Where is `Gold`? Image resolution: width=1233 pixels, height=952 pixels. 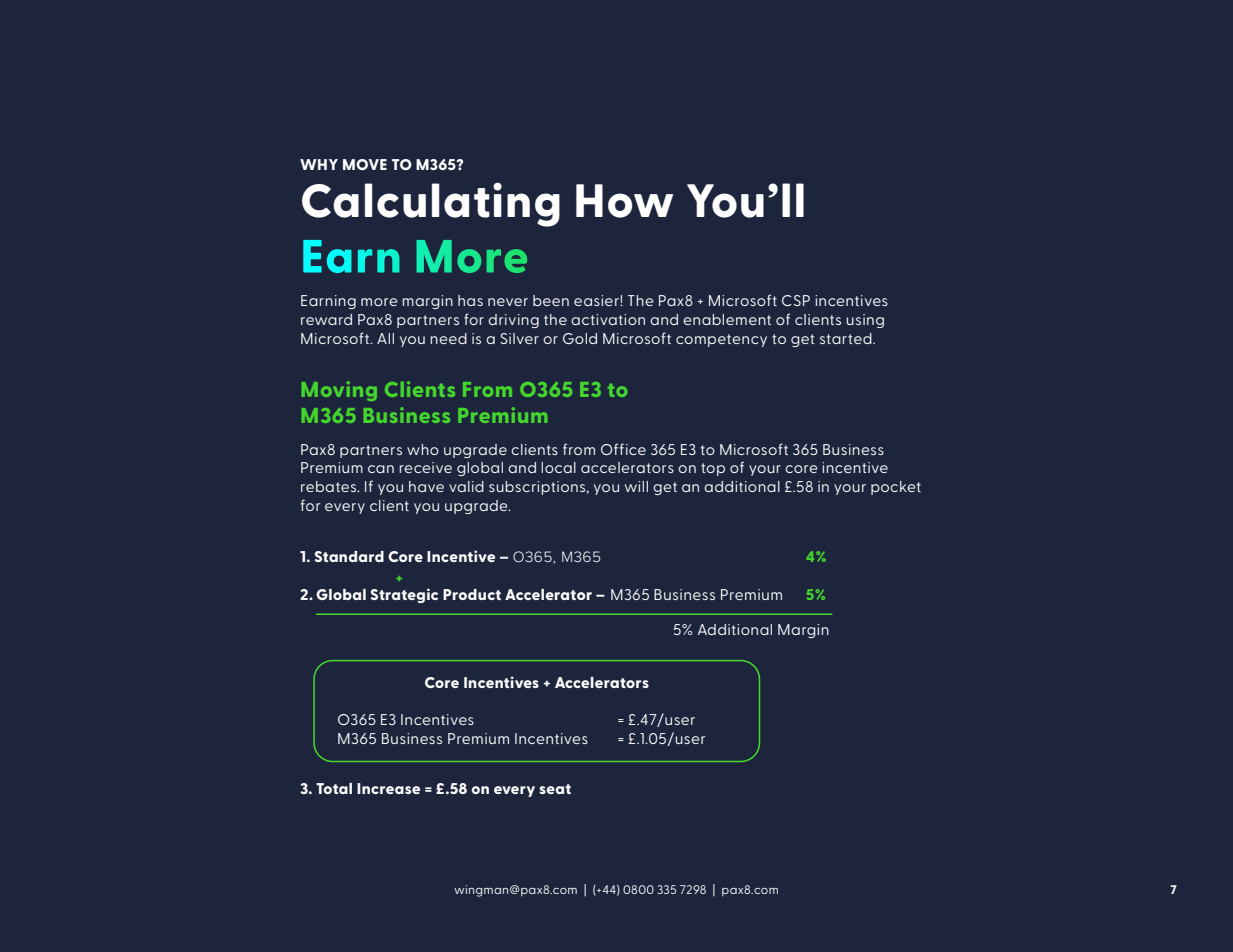
Gold is located at coordinates (580, 338).
